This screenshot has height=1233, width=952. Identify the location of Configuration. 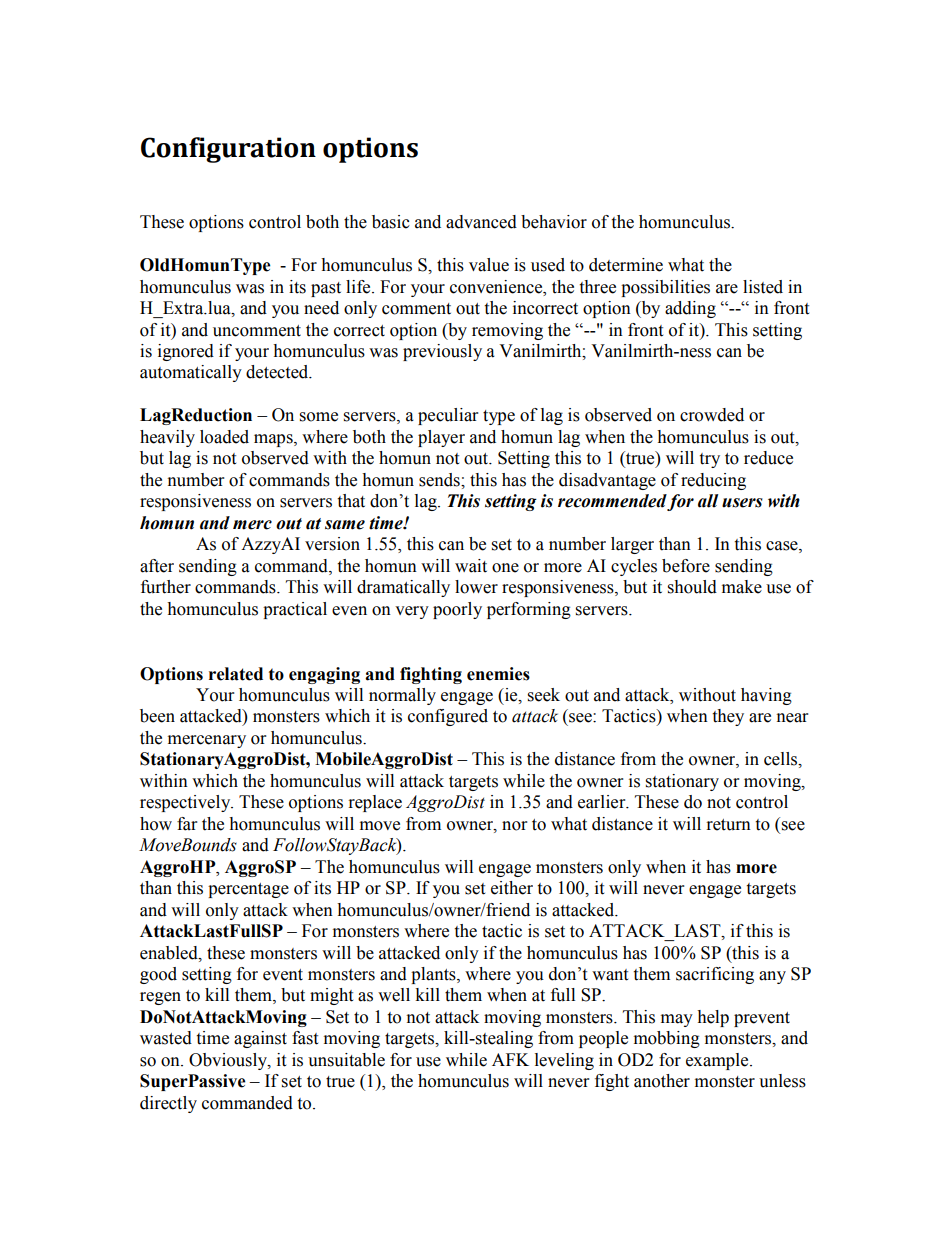
(228, 150).
